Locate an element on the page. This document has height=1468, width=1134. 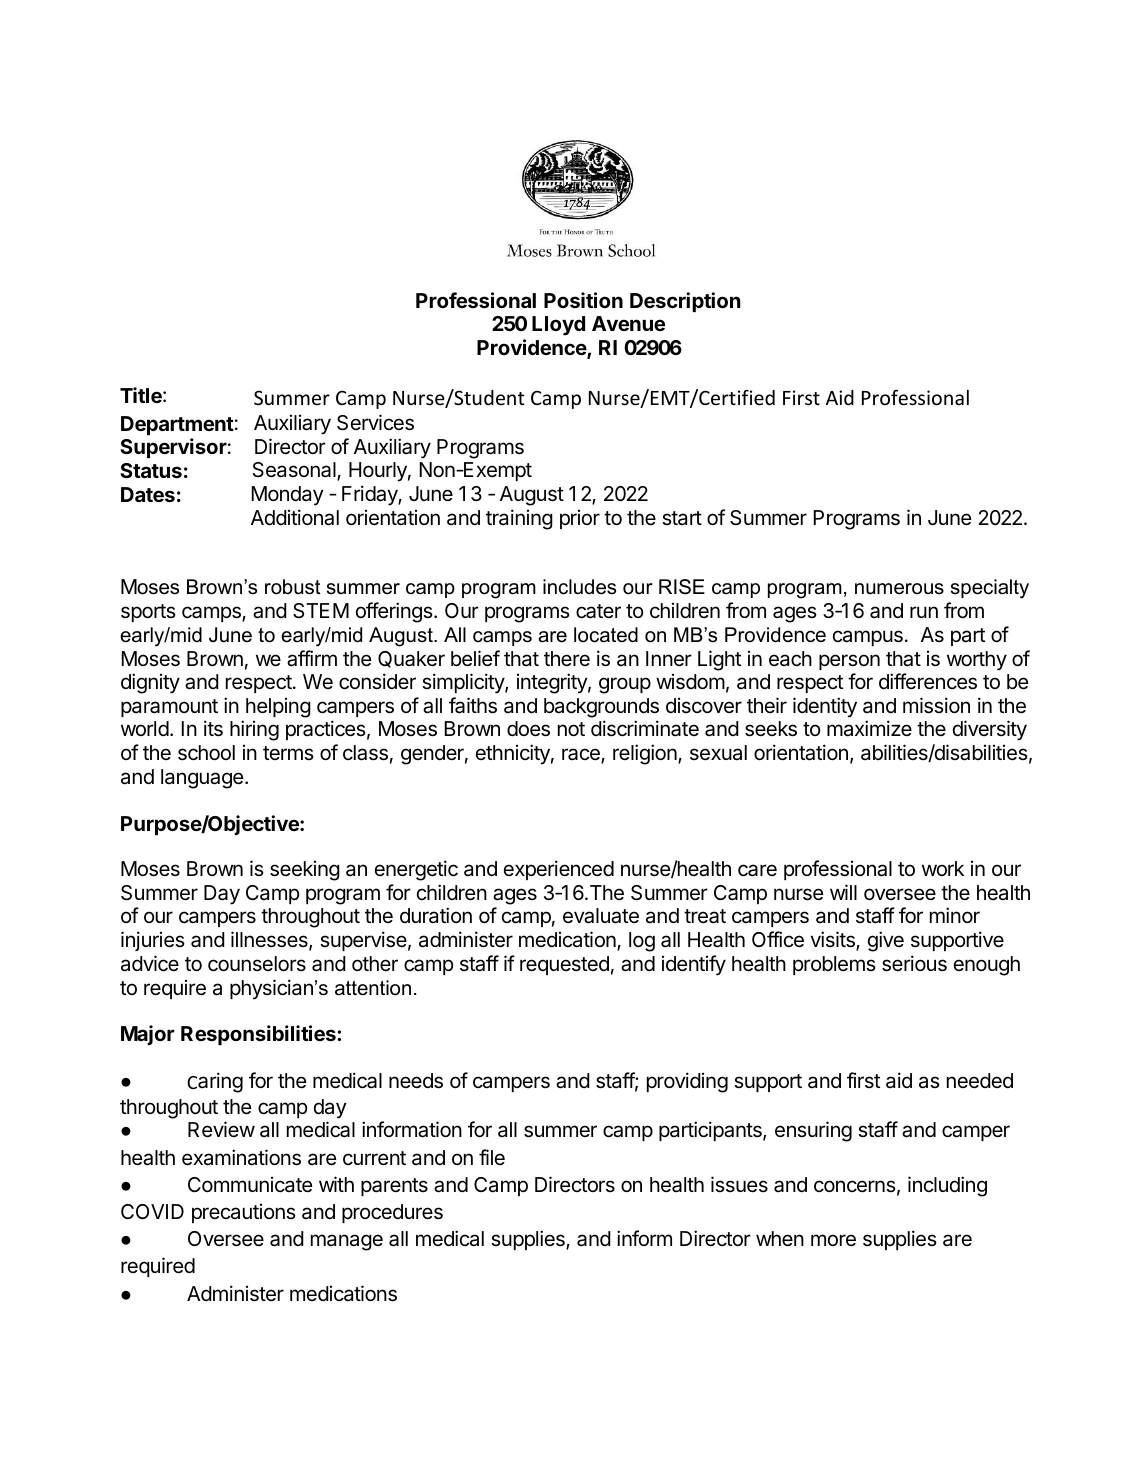
Description is located at coordinates (685, 302).
